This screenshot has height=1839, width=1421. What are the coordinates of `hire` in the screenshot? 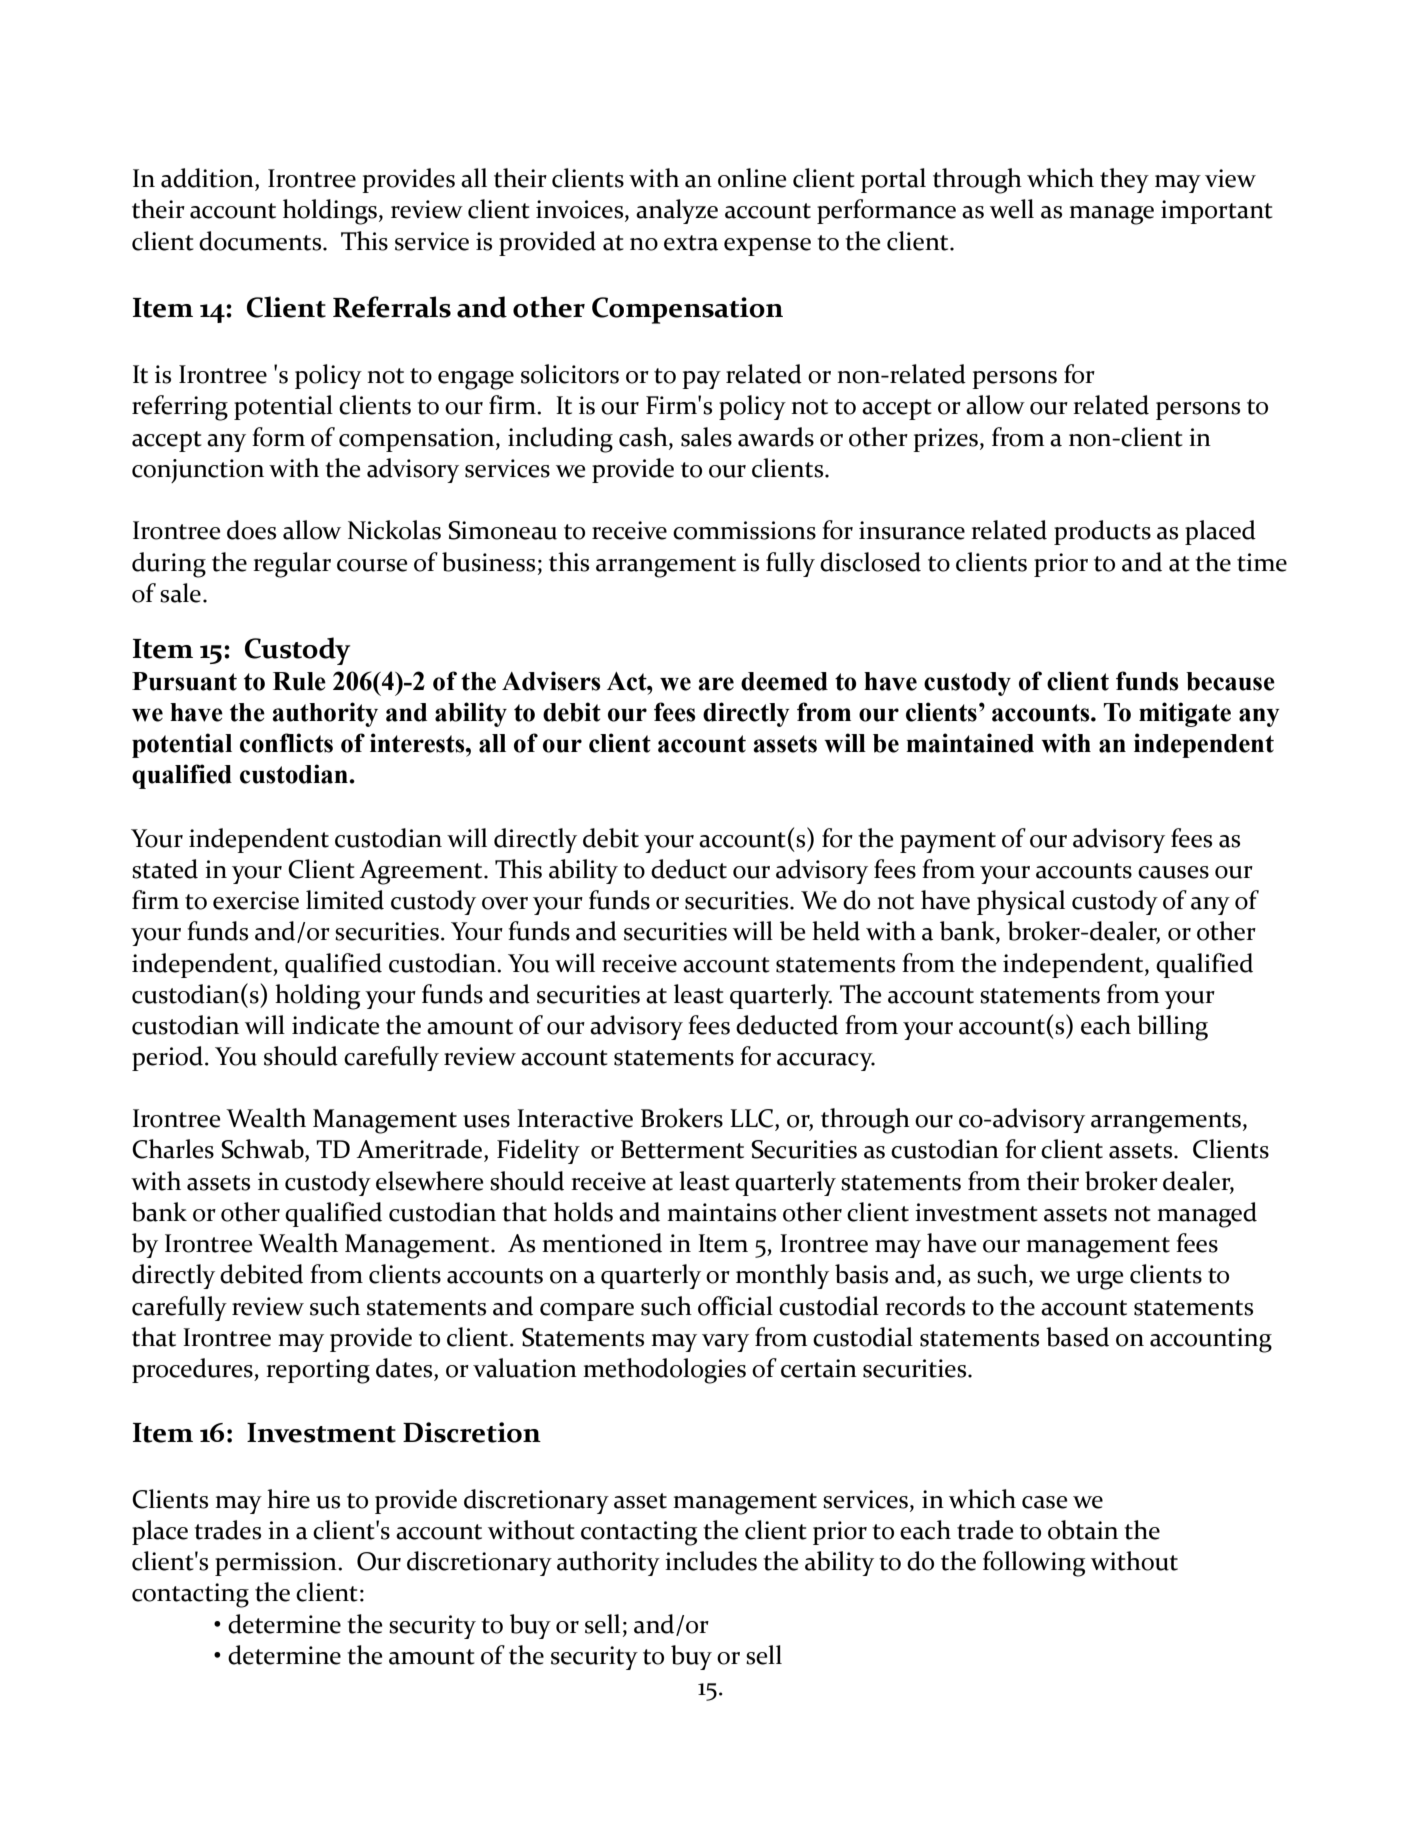 It's located at (288, 1499).
